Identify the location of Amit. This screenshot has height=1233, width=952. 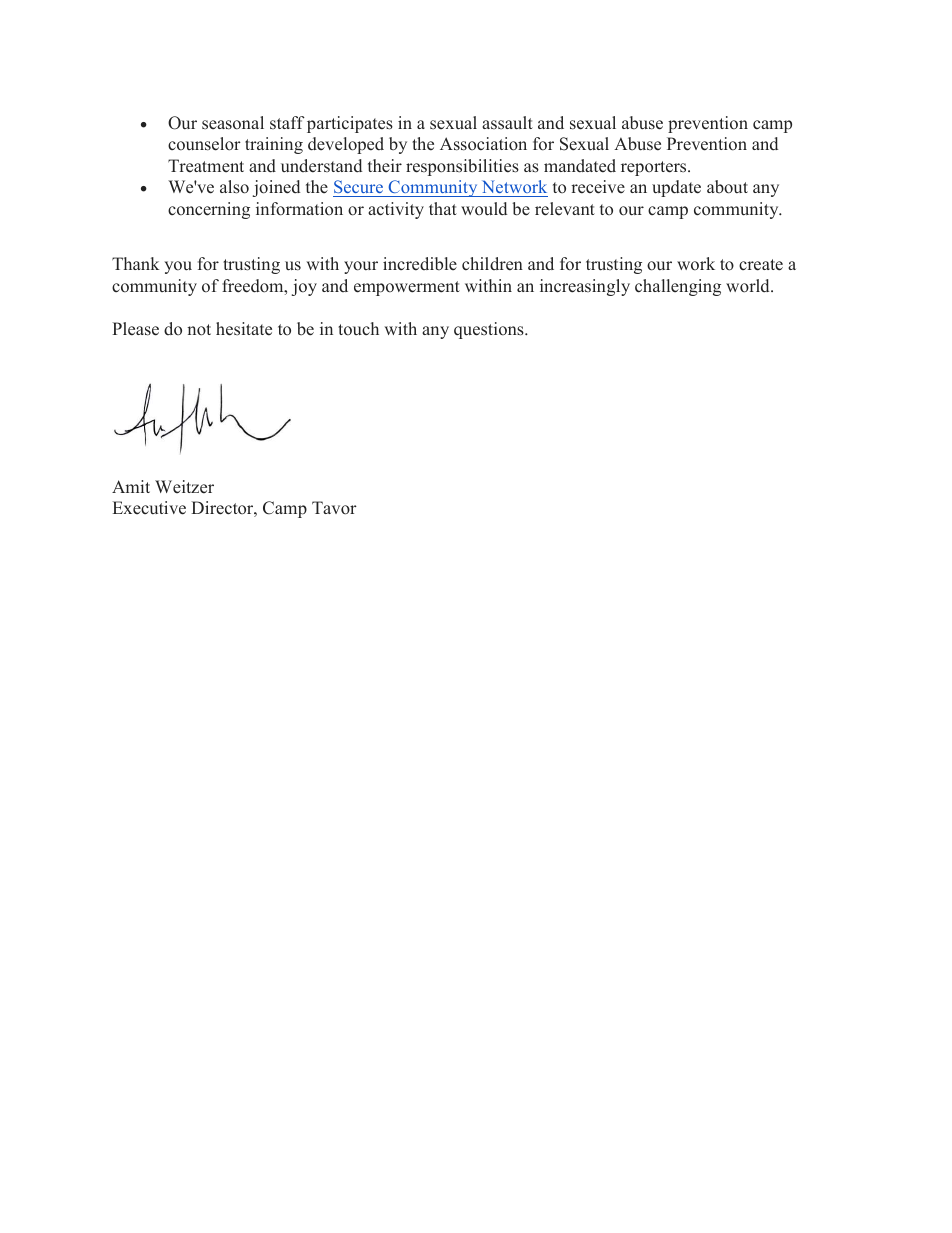
(131, 486).
